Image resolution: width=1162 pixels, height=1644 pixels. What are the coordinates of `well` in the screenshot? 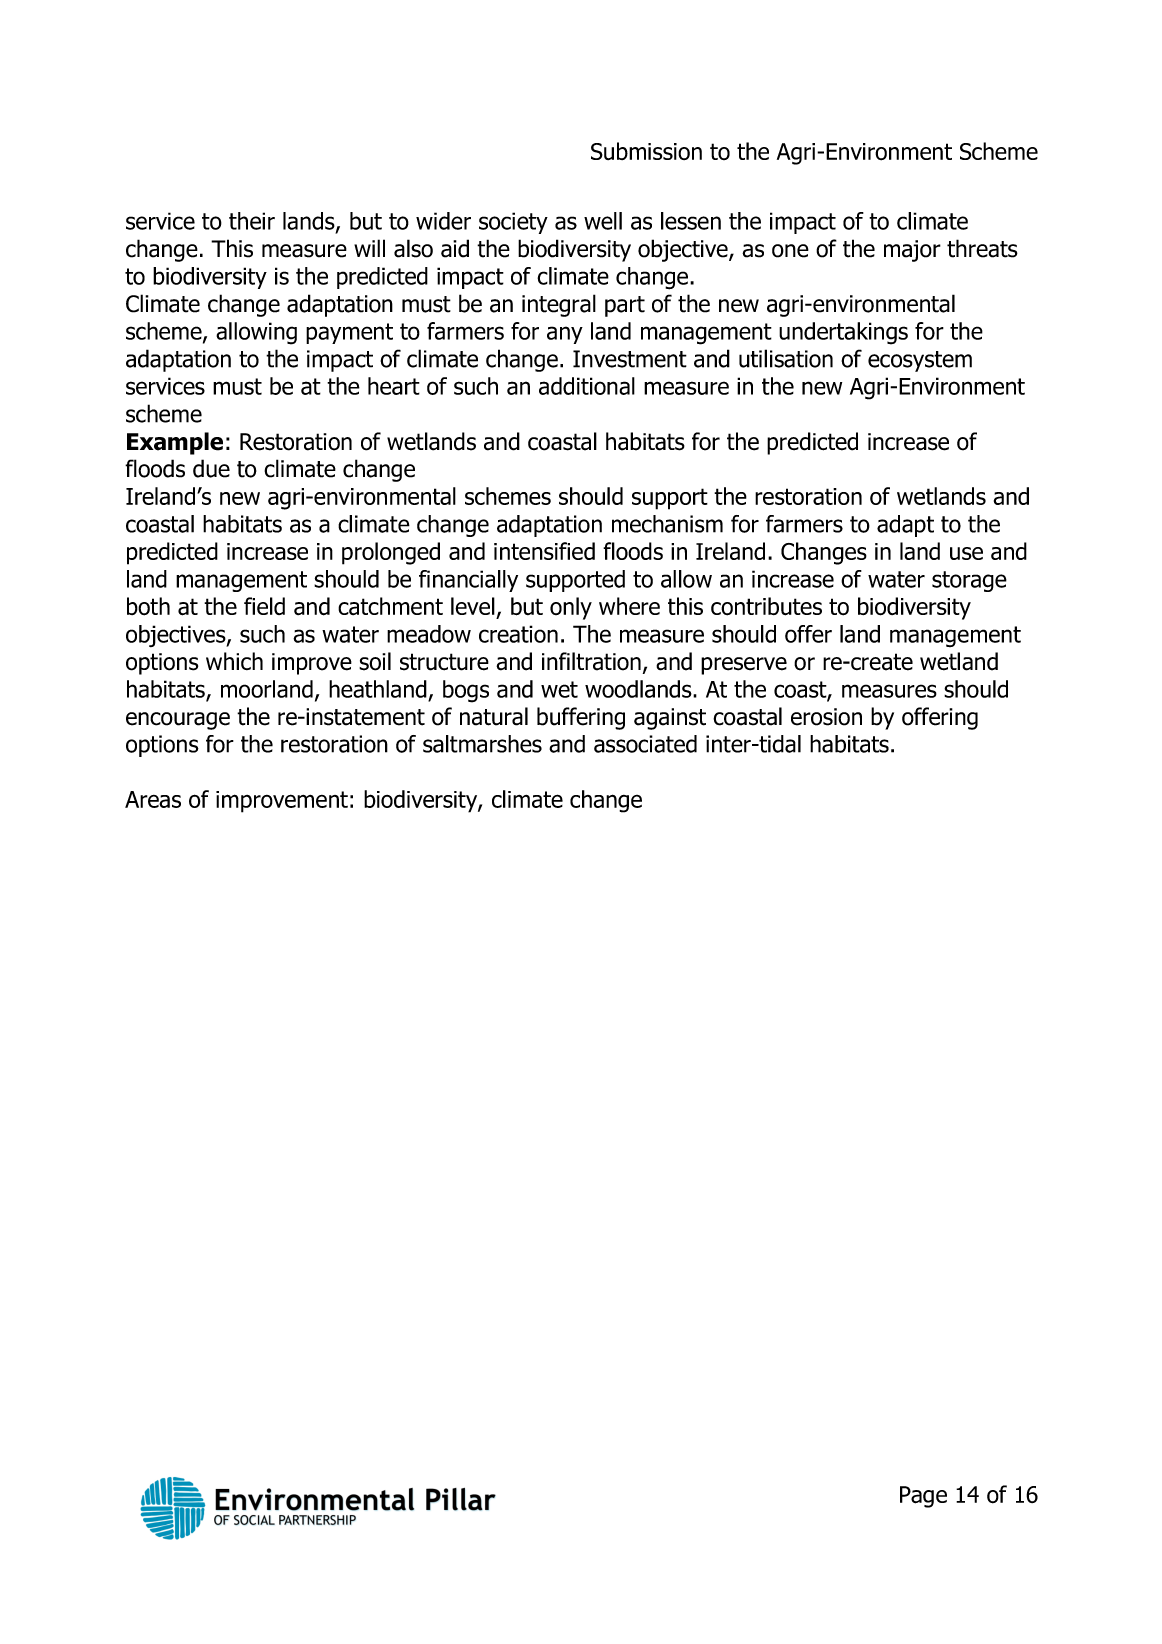 It's located at (603, 221).
